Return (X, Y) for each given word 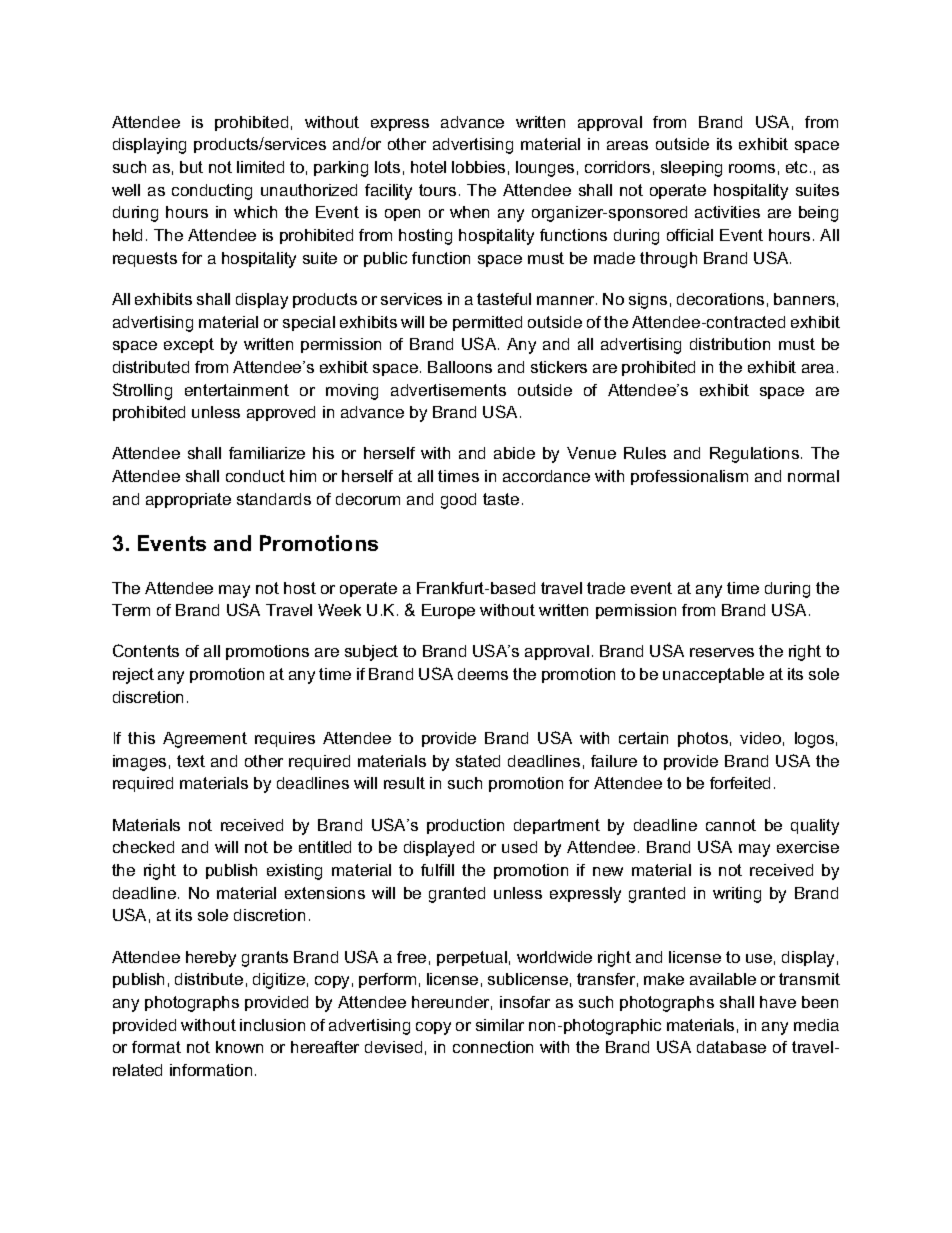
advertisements (448, 390)
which (255, 212)
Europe (448, 611)
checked (143, 847)
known (239, 1047)
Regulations (754, 455)
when (469, 212)
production (465, 826)
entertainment (237, 390)
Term (131, 610)
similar (500, 1025)
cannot (731, 825)
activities (727, 212)
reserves (722, 652)
